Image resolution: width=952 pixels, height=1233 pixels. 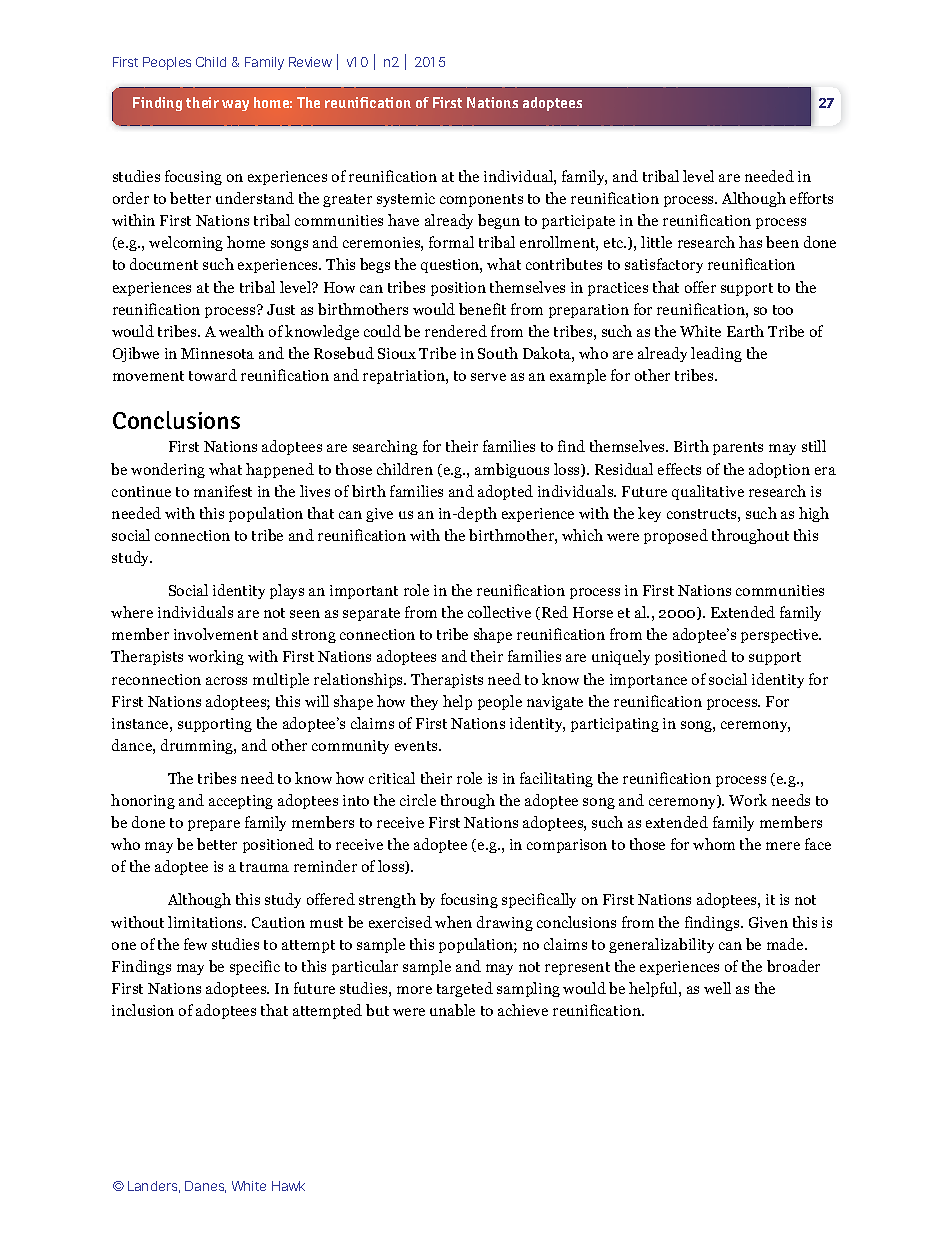 I want to click on when, so click(x=453, y=922).
